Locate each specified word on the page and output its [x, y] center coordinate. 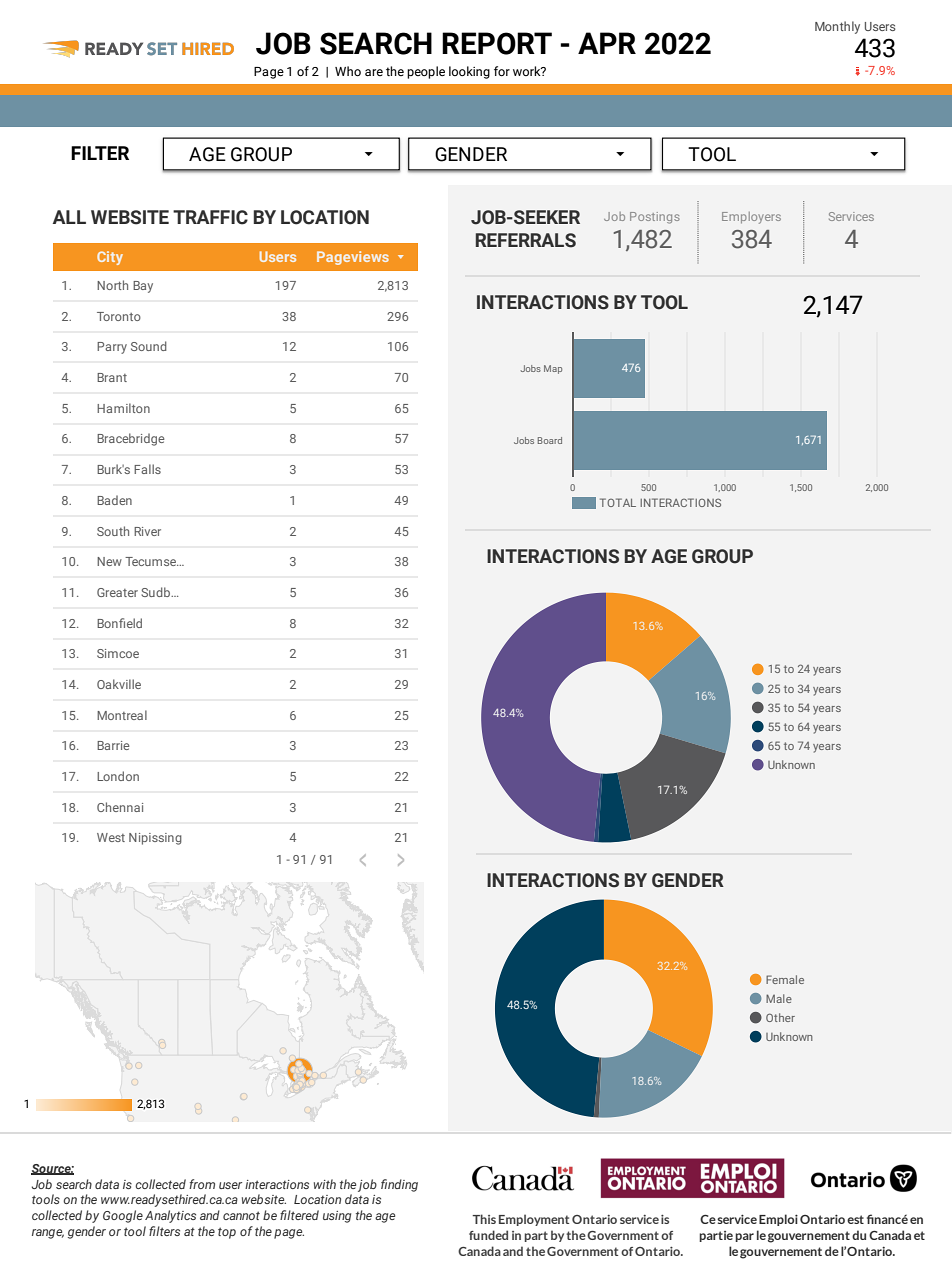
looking [469, 72]
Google [123, 1216]
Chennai [120, 807]
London [118, 776]
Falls [147, 469]
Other [780, 1017]
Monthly [837, 27]
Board [550, 440]
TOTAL [618, 502]
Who [348, 71]
